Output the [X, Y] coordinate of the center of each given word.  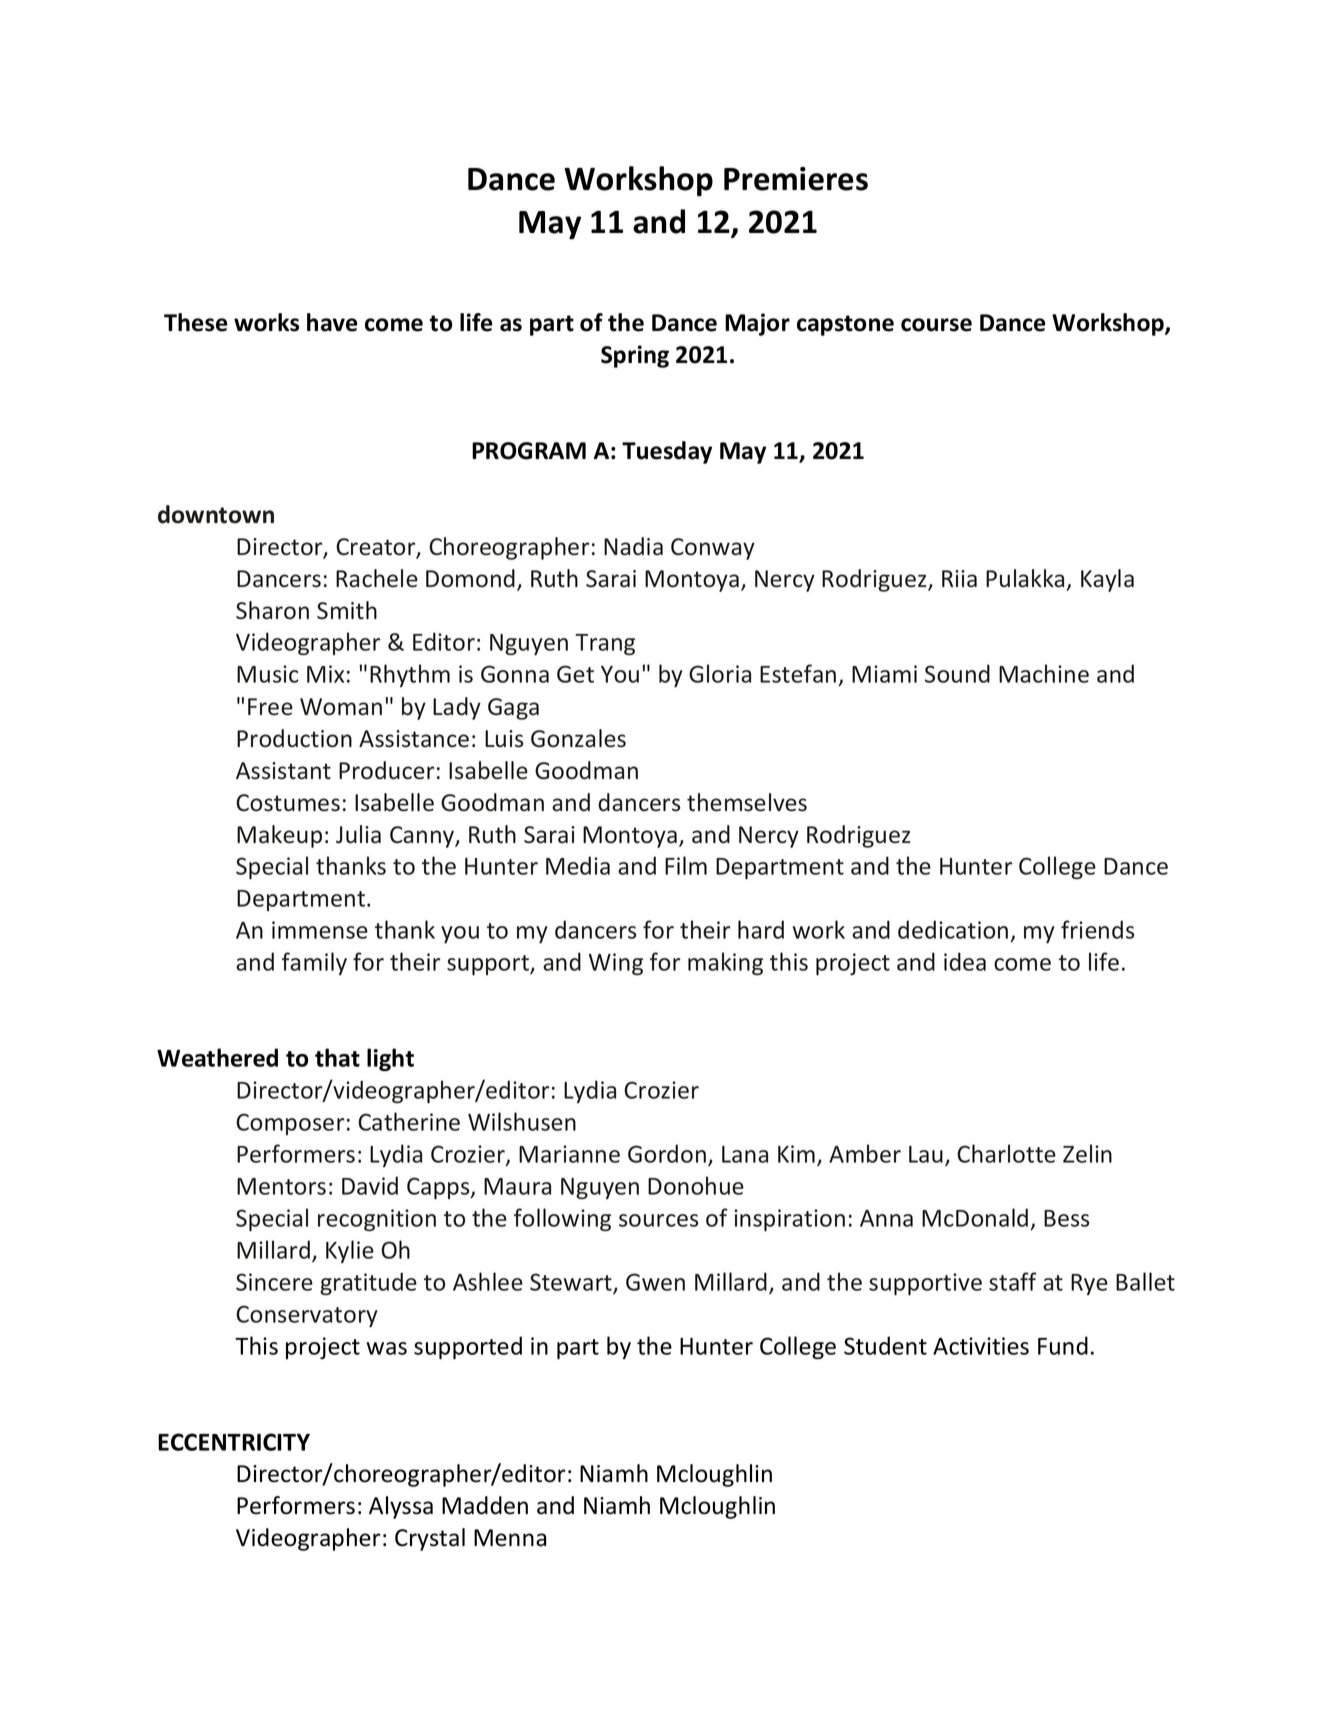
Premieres [796, 179]
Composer [290, 1124]
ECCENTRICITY [234, 1442]
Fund [1063, 1345]
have [332, 322]
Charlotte [1006, 1153]
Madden [485, 1505]
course [936, 325]
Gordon [668, 1154]
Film [686, 865]
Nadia [633, 546]
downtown [216, 514]
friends [1097, 929]
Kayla [1107, 580]
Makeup [279, 836]
